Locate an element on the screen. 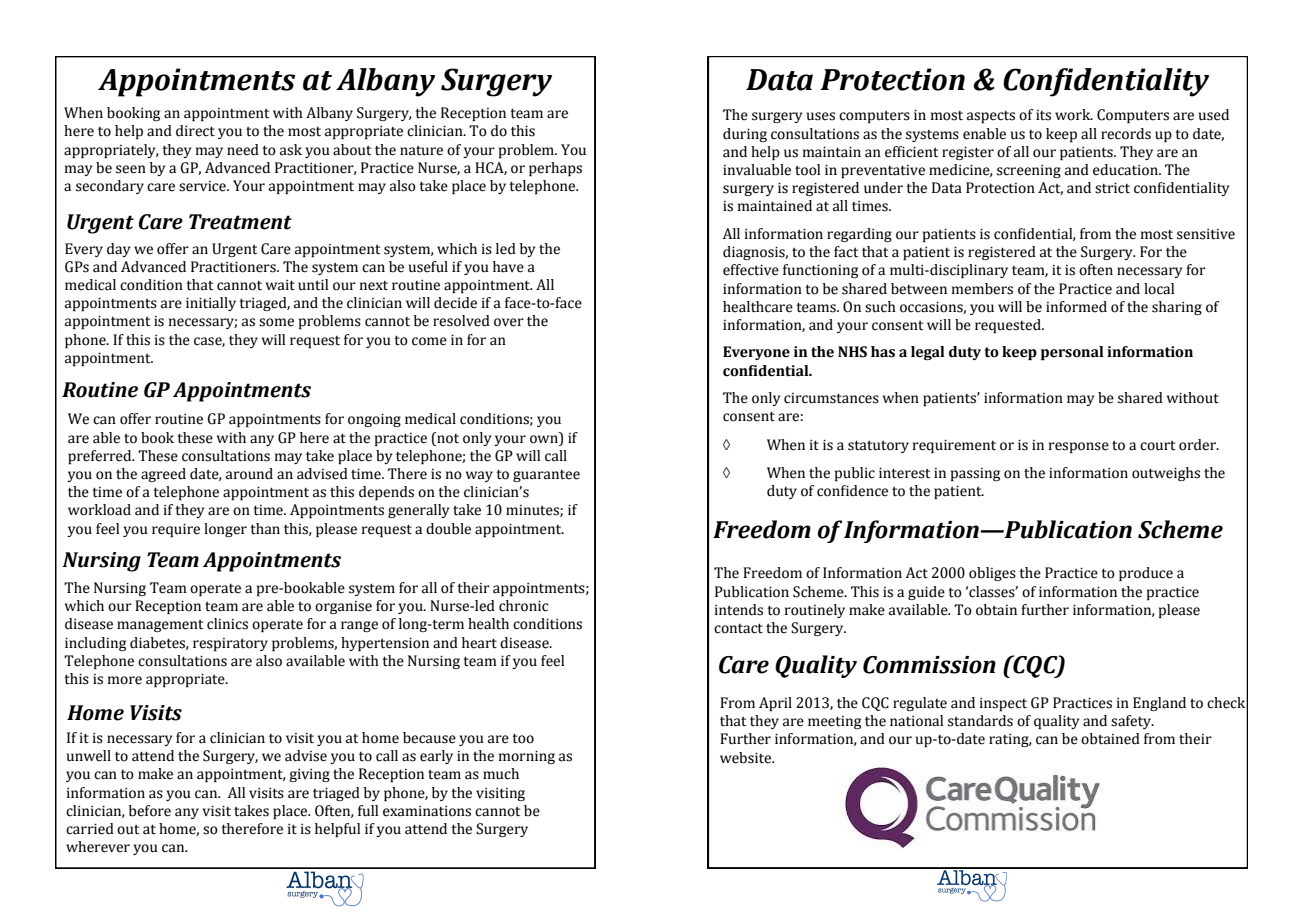  before is located at coordinates (150, 811).
